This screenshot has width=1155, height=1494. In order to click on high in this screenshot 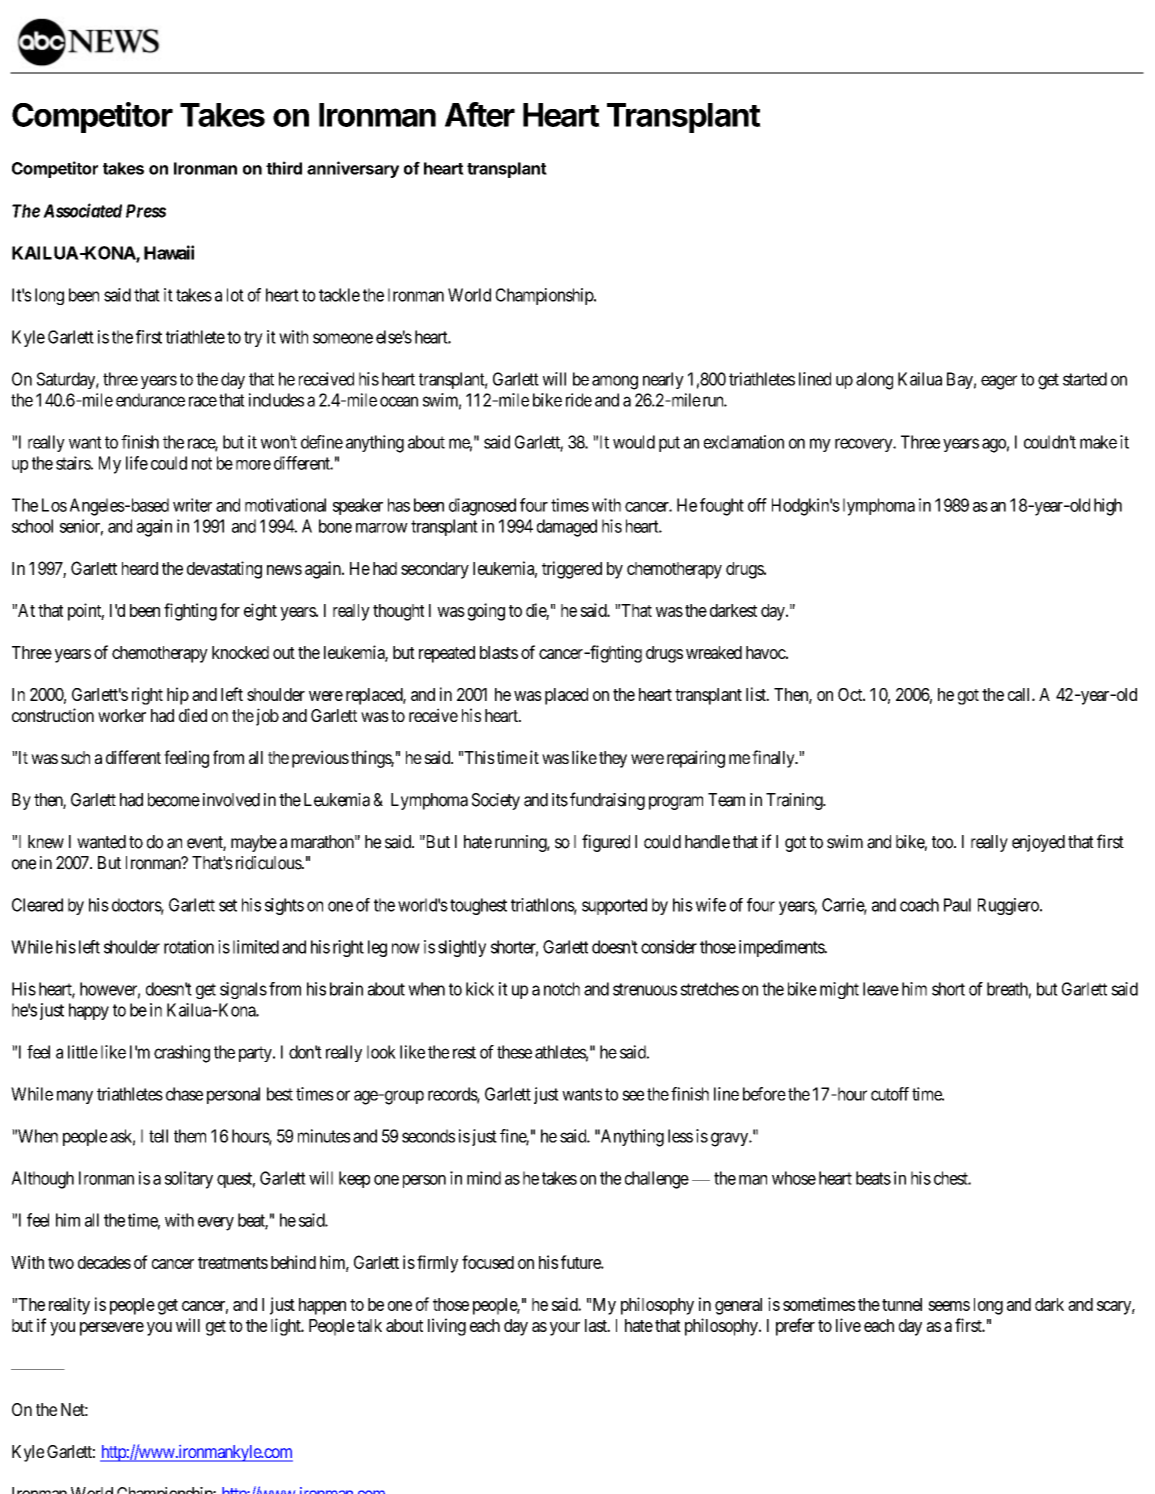, I will do `click(1108, 507)`.
